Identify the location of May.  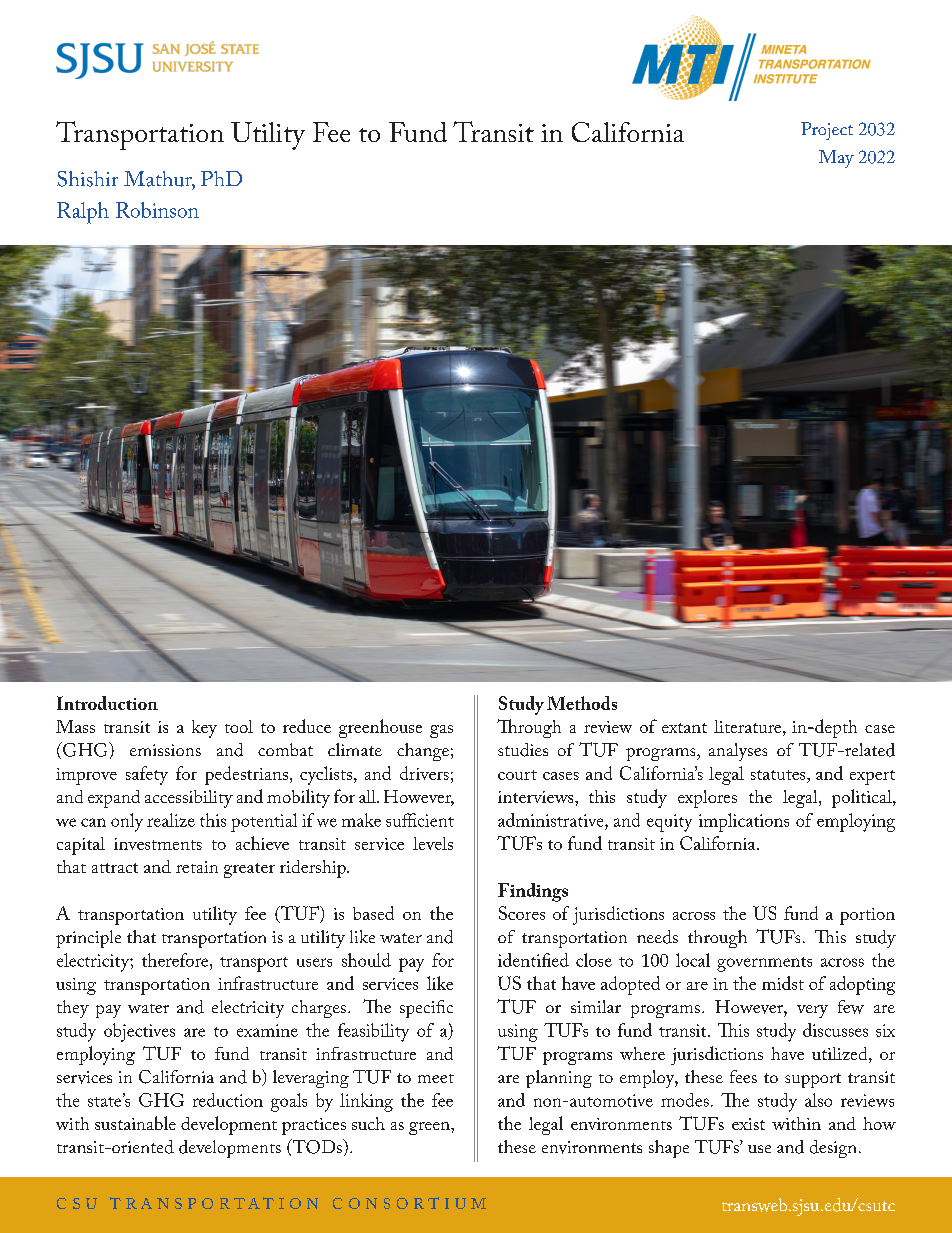
(836, 159).
